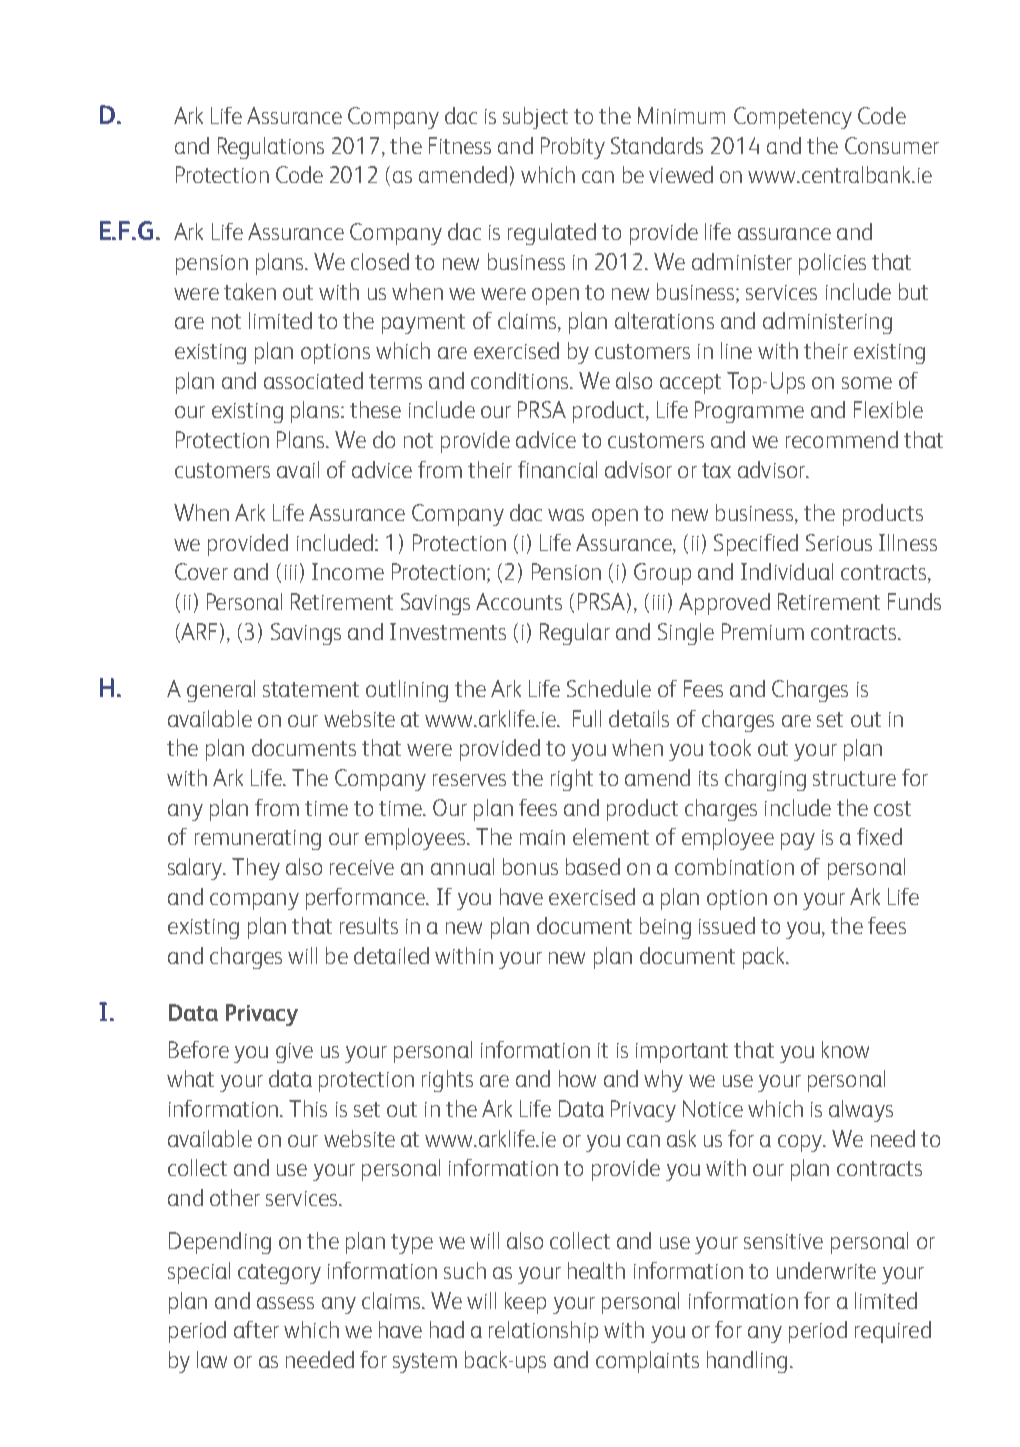 The height and width of the image is (1447, 1020). Describe the element at coordinates (573, 148) in the image. I see `Probity` at that location.
